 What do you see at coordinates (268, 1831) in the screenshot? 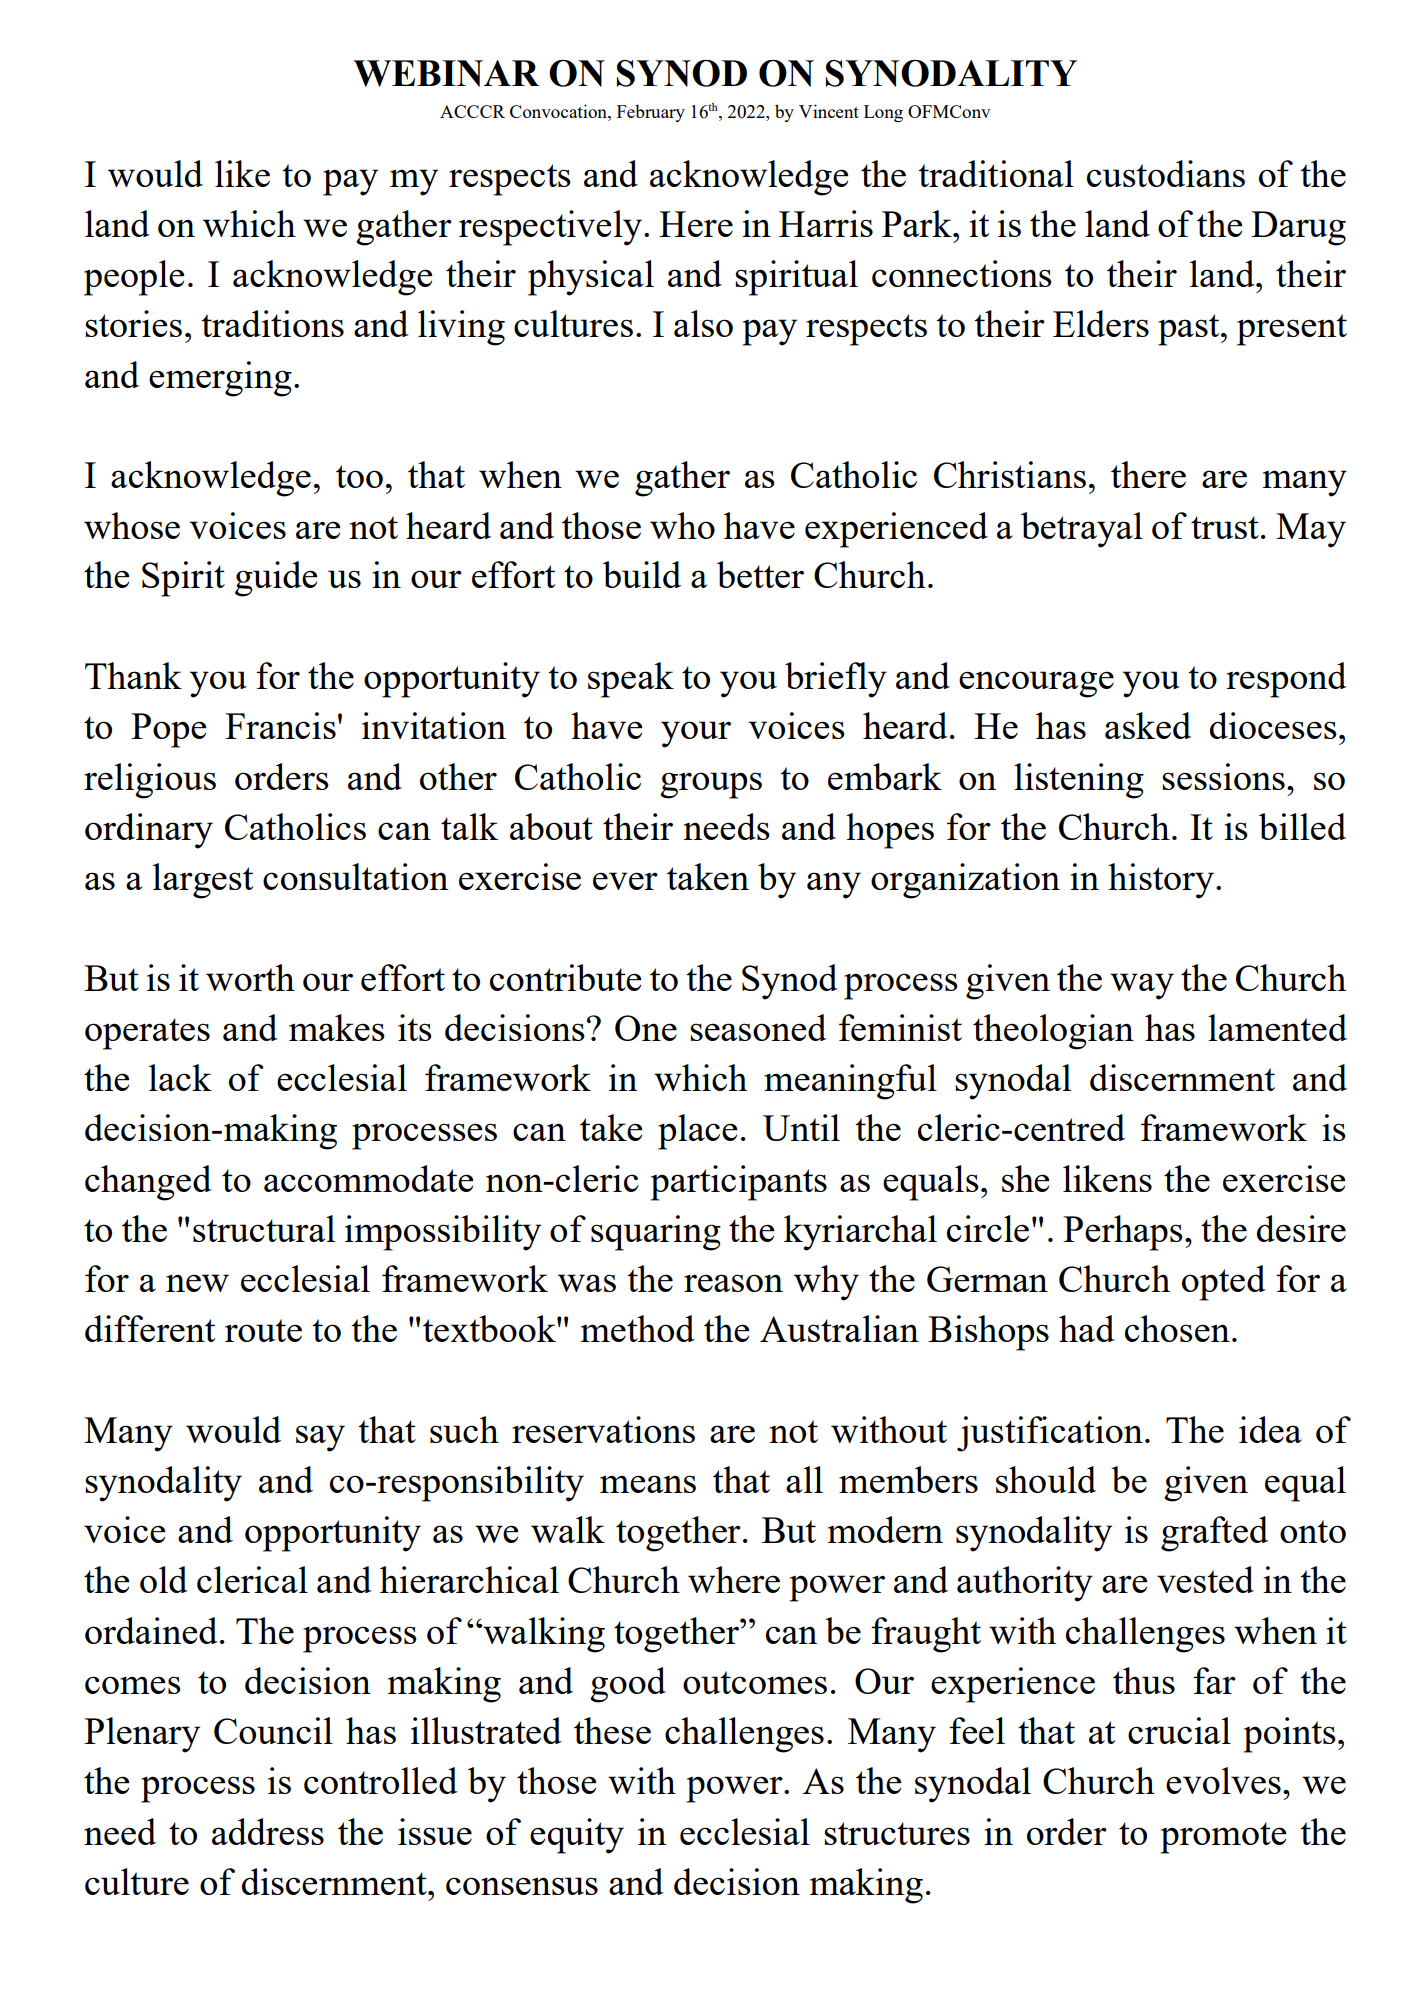
I see `address` at bounding box center [268, 1831].
